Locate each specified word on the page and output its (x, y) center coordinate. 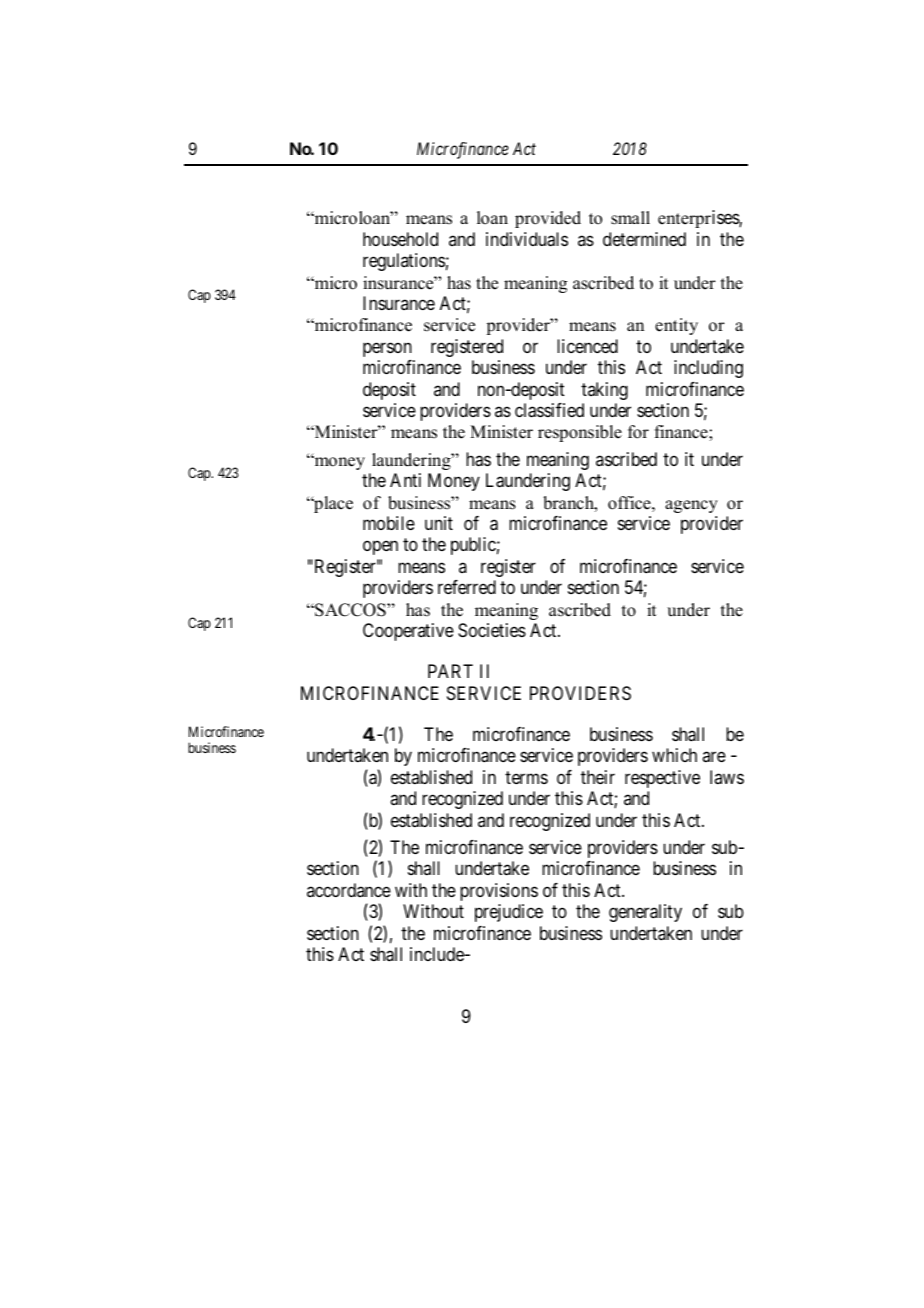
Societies (492, 630)
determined (644, 239)
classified (549, 410)
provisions (499, 892)
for (638, 432)
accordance (349, 890)
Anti (405, 480)
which (674, 755)
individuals (527, 239)
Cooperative (408, 632)
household (400, 239)
